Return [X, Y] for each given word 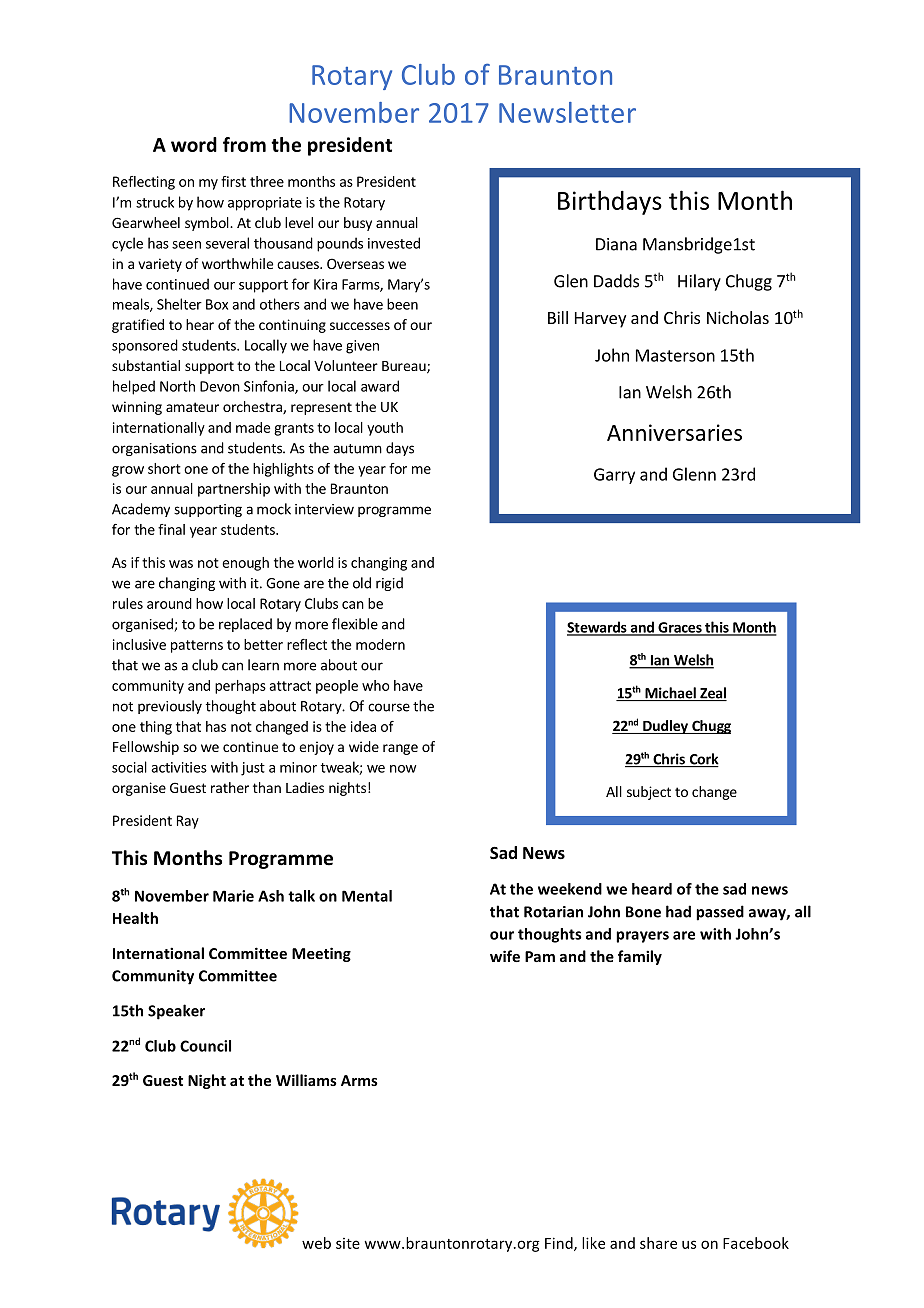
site [348, 1243]
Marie [233, 896]
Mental [367, 896]
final [171, 529]
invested [394, 243]
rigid [389, 584]
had [678, 911]
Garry [614, 476]
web [316, 1243]
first [233, 181]
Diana [616, 244]
